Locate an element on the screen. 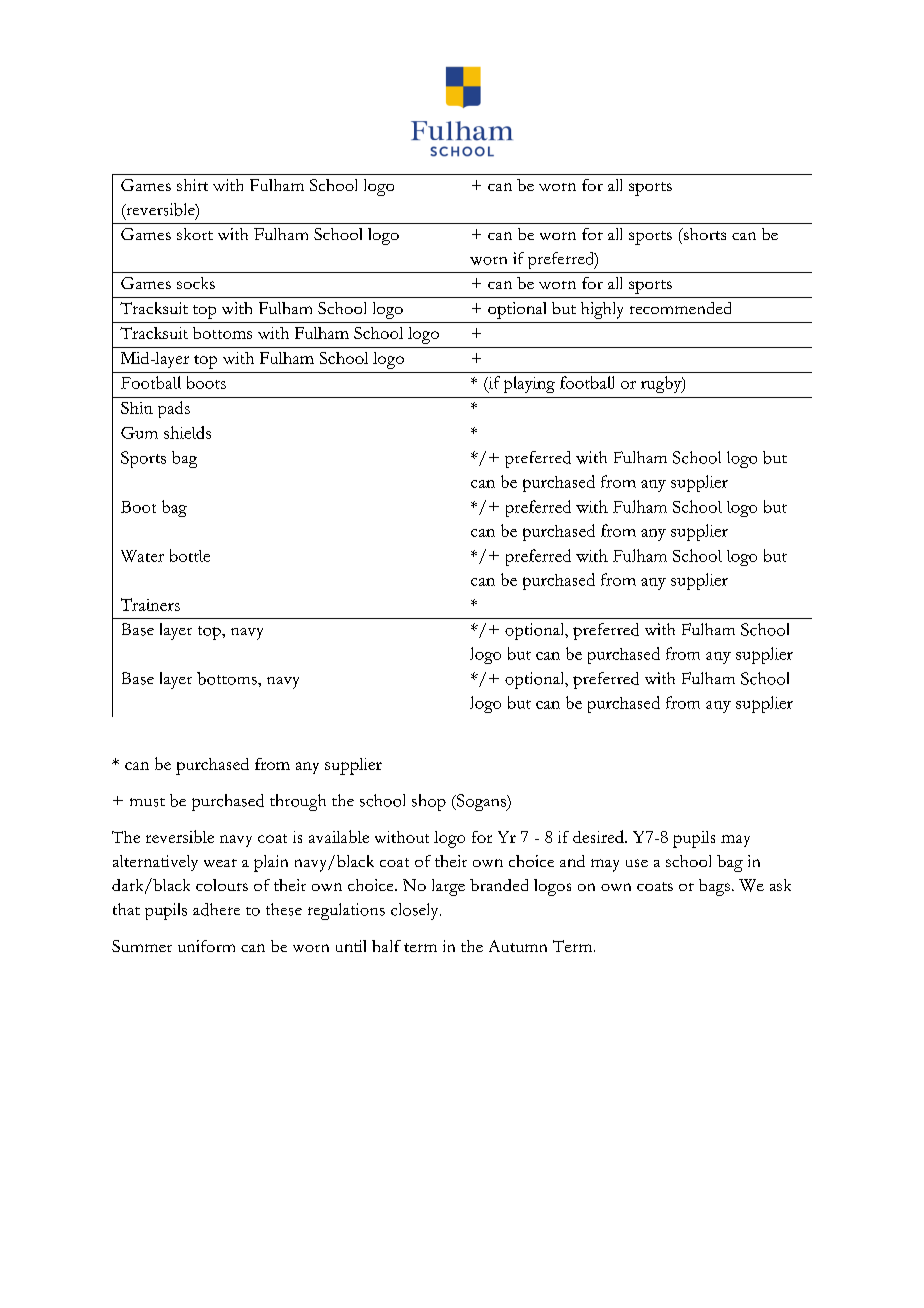 Image resolution: width=924 pixels, height=1308 pixels. desired is located at coordinates (599, 836).
